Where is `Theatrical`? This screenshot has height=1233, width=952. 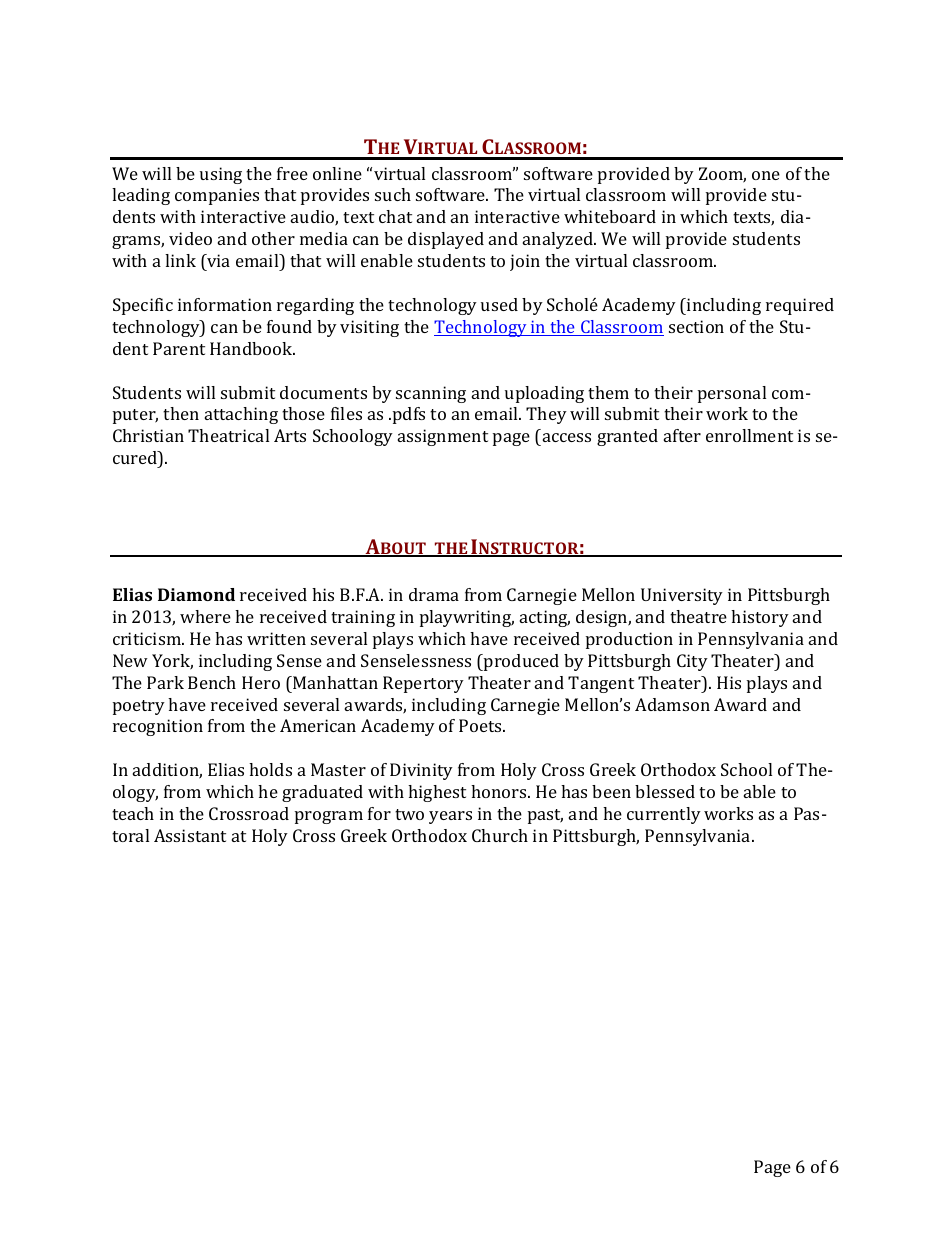 Theatrical is located at coordinates (228, 435).
